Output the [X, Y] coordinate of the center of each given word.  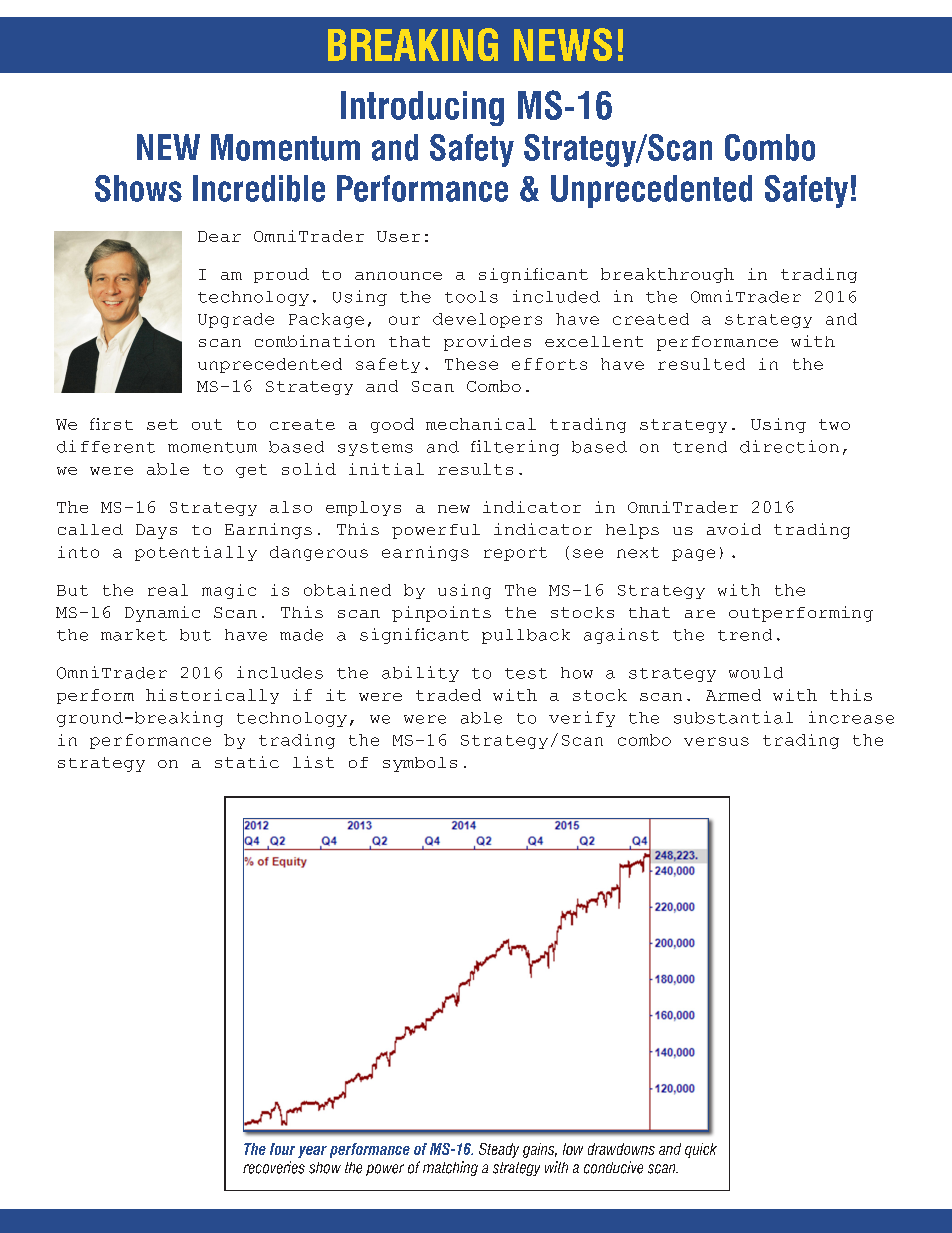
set [162, 424]
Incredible [259, 188]
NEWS [563, 44]
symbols [420, 764]
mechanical [481, 424]
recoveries [274, 1167]
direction [789, 446]
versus [716, 741]
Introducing [422, 108]
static [247, 762]
